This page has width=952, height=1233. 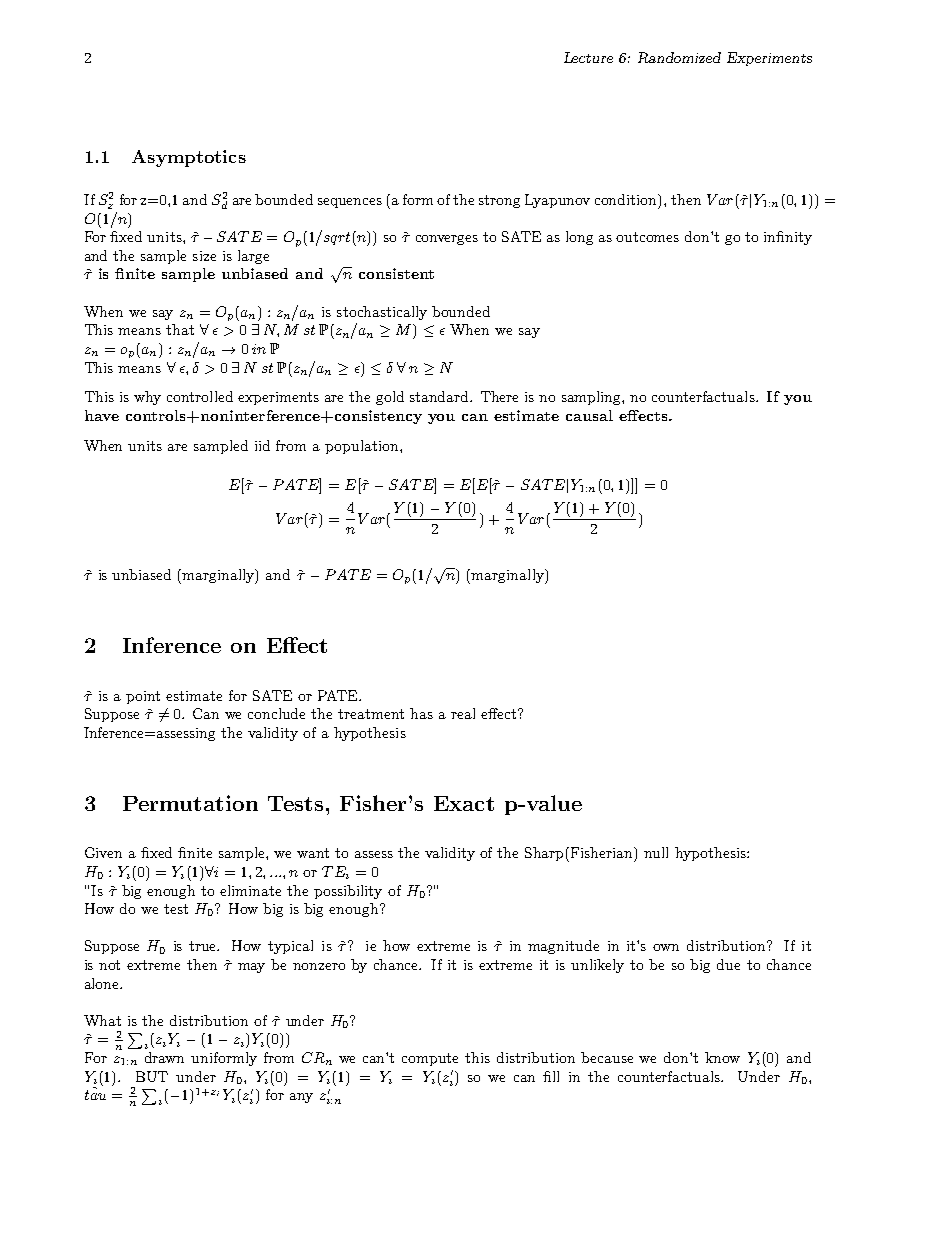 What do you see at coordinates (463, 713) in the page?
I see `real` at bounding box center [463, 713].
